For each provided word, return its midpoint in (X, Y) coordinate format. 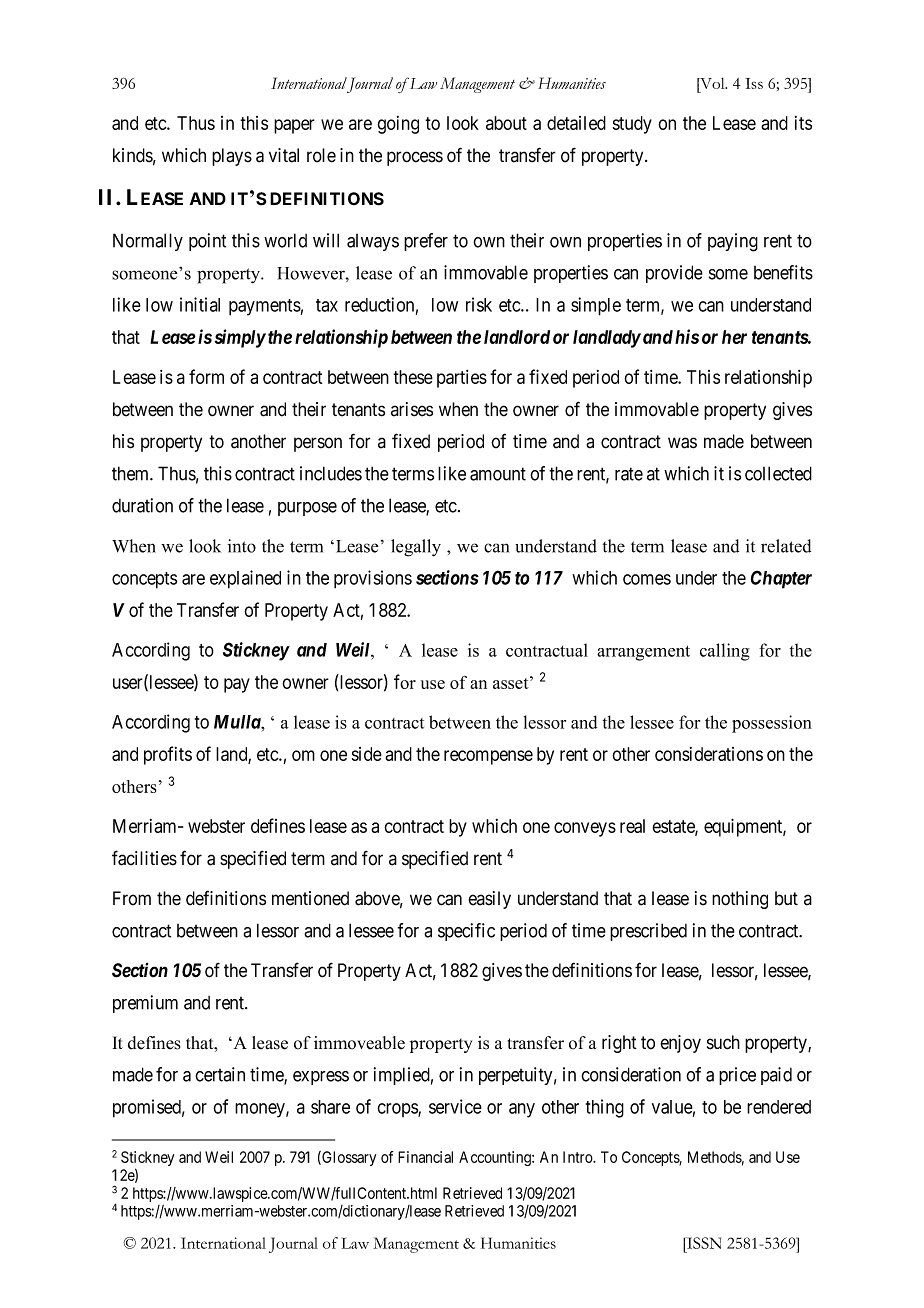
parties (462, 379)
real (632, 826)
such (723, 1042)
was (682, 443)
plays (232, 157)
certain (220, 1074)
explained (245, 579)
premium (145, 1004)
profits (168, 755)
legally (416, 548)
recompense (488, 757)
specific (466, 932)
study (632, 125)
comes (647, 579)
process (415, 158)
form (206, 376)
